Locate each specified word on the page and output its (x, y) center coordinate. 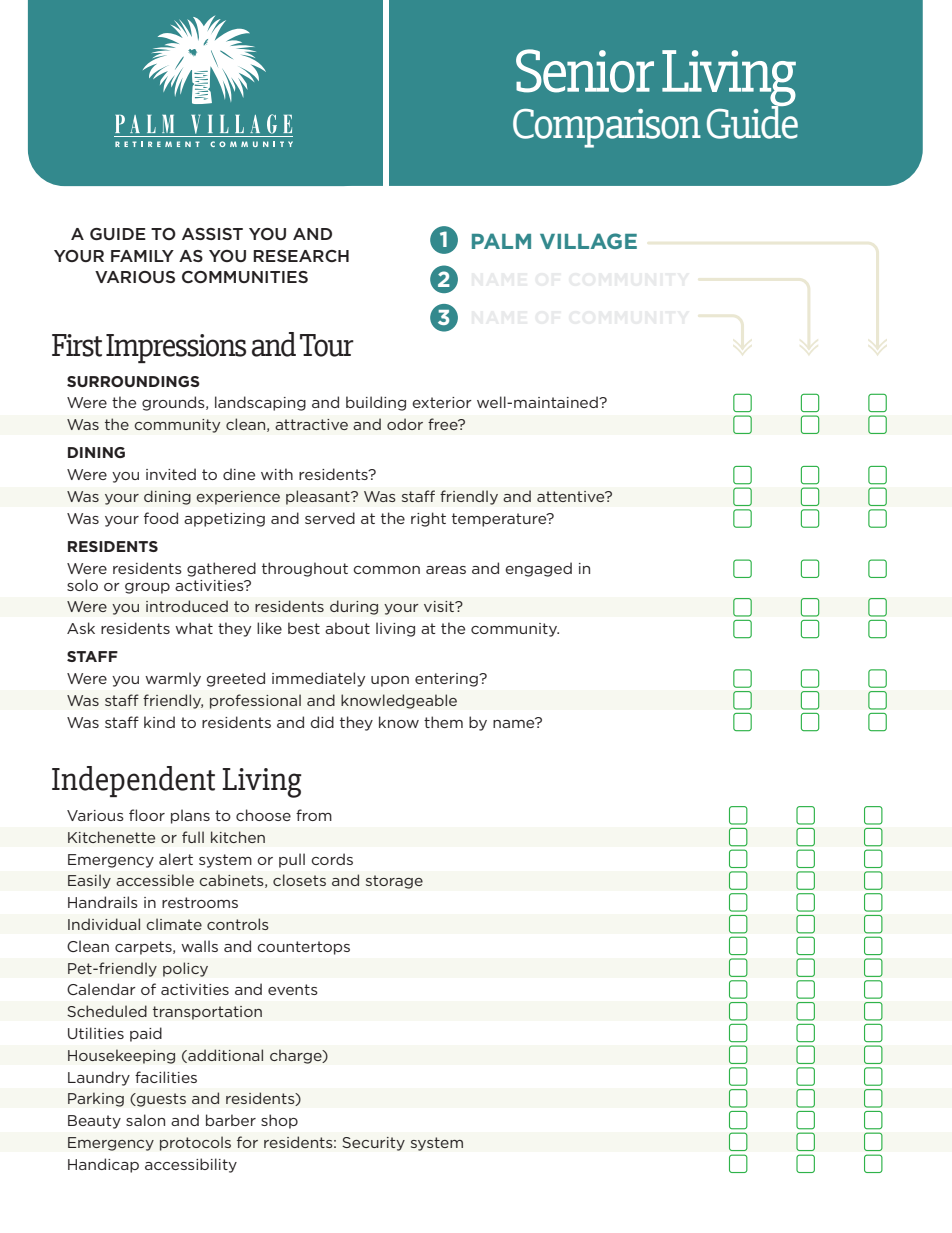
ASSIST (212, 234)
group (147, 588)
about (347, 628)
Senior (585, 71)
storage (394, 882)
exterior (442, 402)
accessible (155, 880)
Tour (327, 345)
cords (332, 859)
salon (145, 1120)
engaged (538, 569)
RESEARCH (301, 256)
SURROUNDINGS (133, 381)
